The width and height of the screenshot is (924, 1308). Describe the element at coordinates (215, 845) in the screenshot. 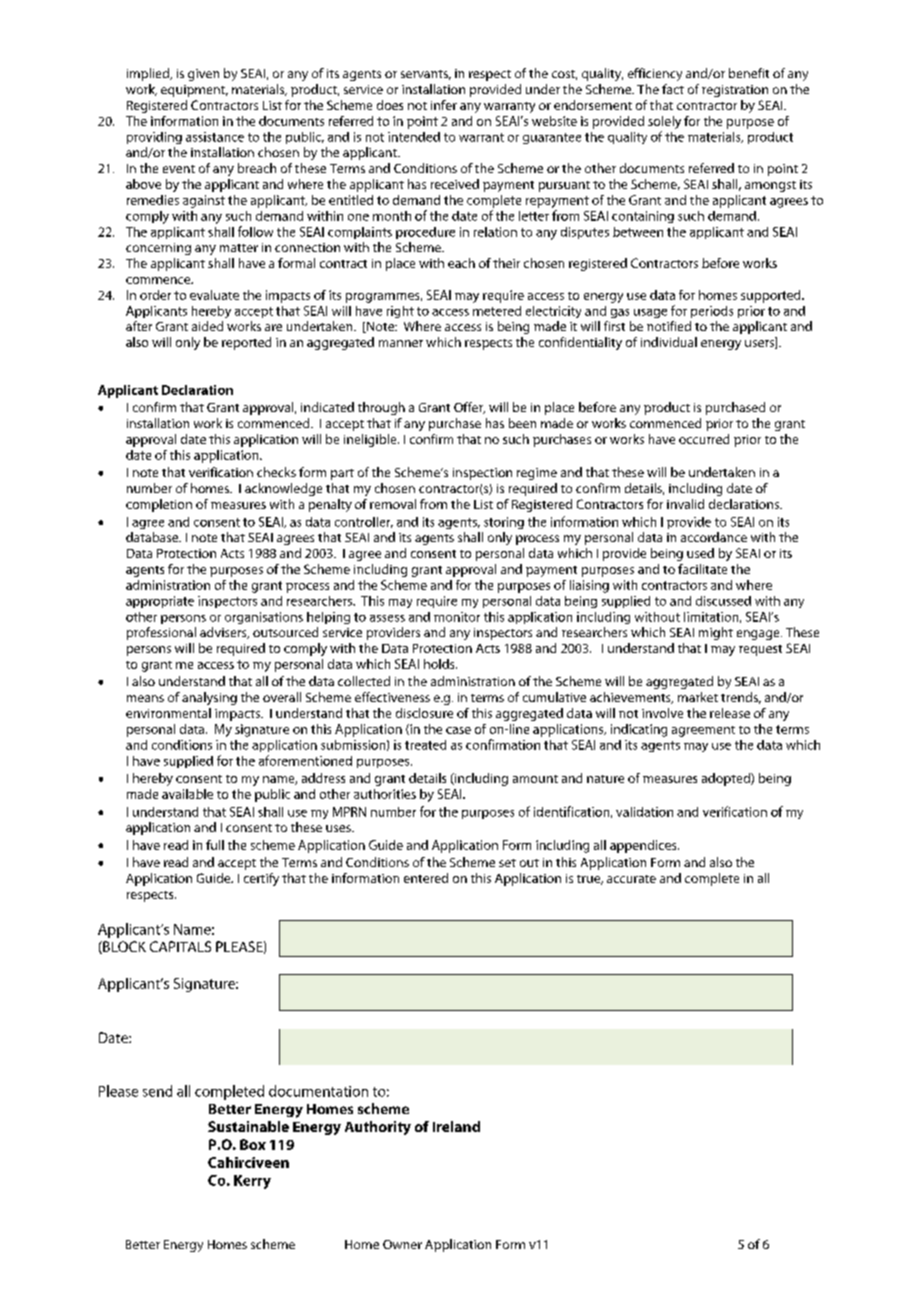

I see `full` at that location.
